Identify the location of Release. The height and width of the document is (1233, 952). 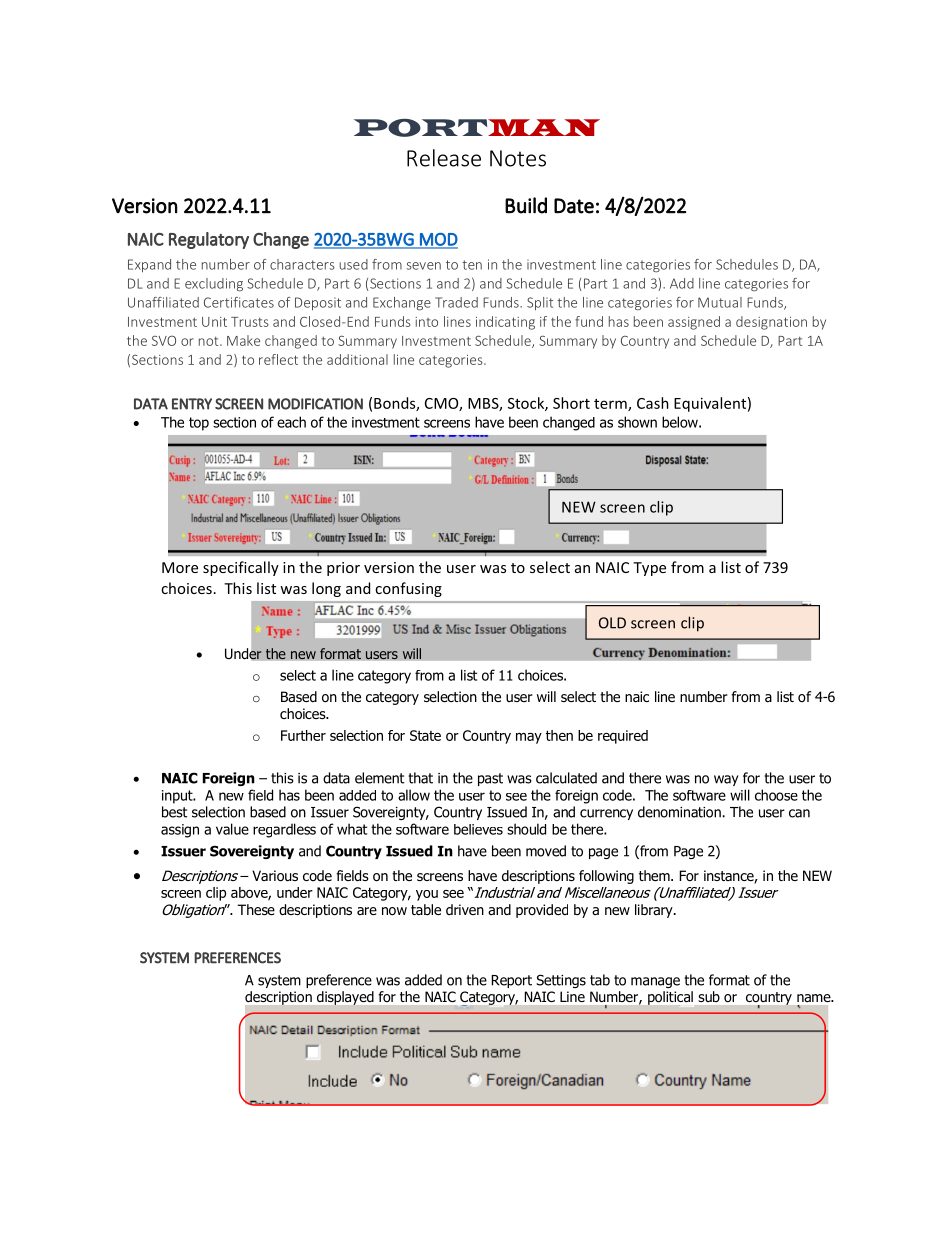
(444, 158).
